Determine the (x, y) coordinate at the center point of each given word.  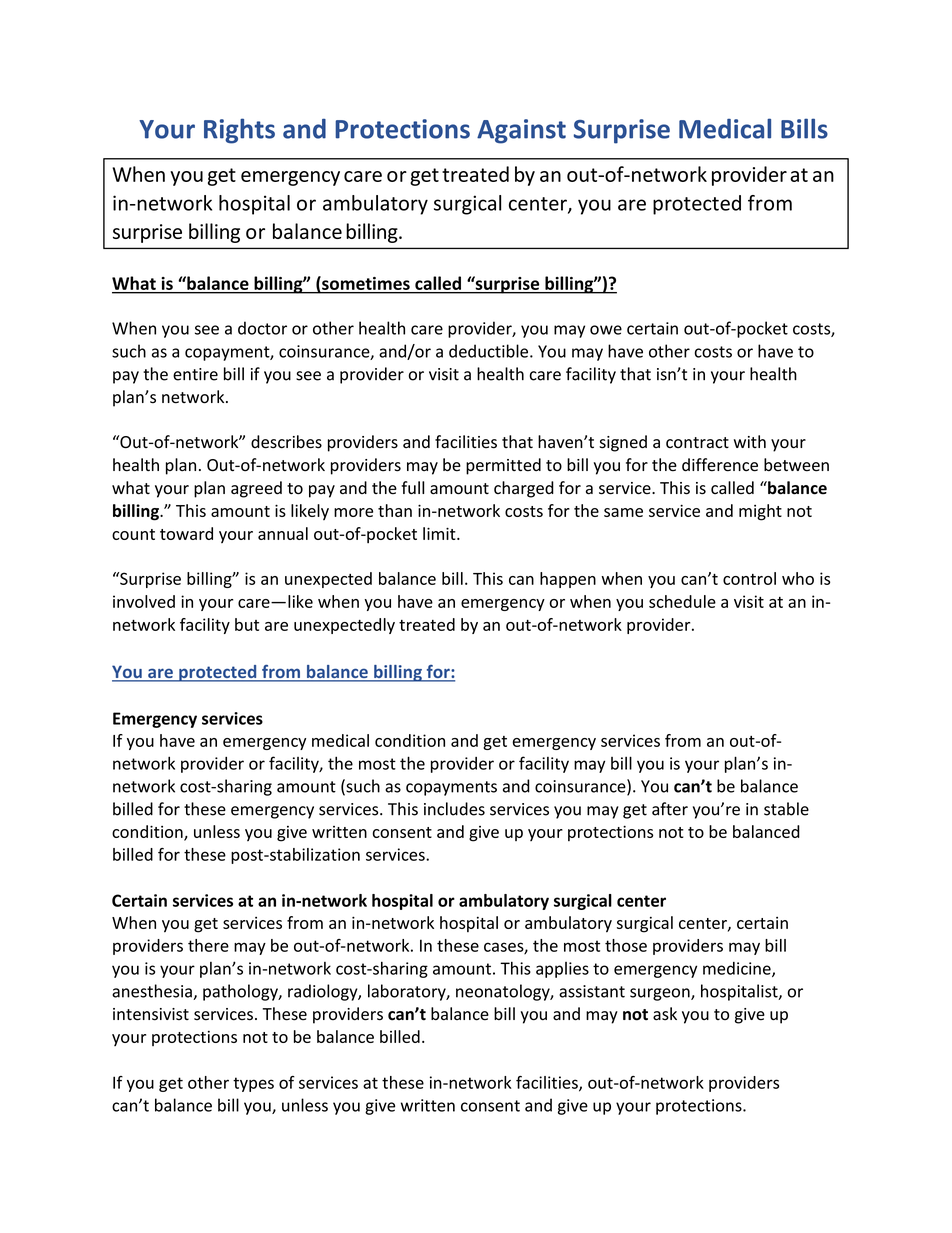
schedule (682, 601)
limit (440, 533)
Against (521, 131)
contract (697, 443)
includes (454, 809)
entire (195, 374)
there (208, 945)
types (253, 1084)
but (247, 624)
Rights (239, 131)
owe (606, 330)
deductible (490, 351)
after (670, 809)
